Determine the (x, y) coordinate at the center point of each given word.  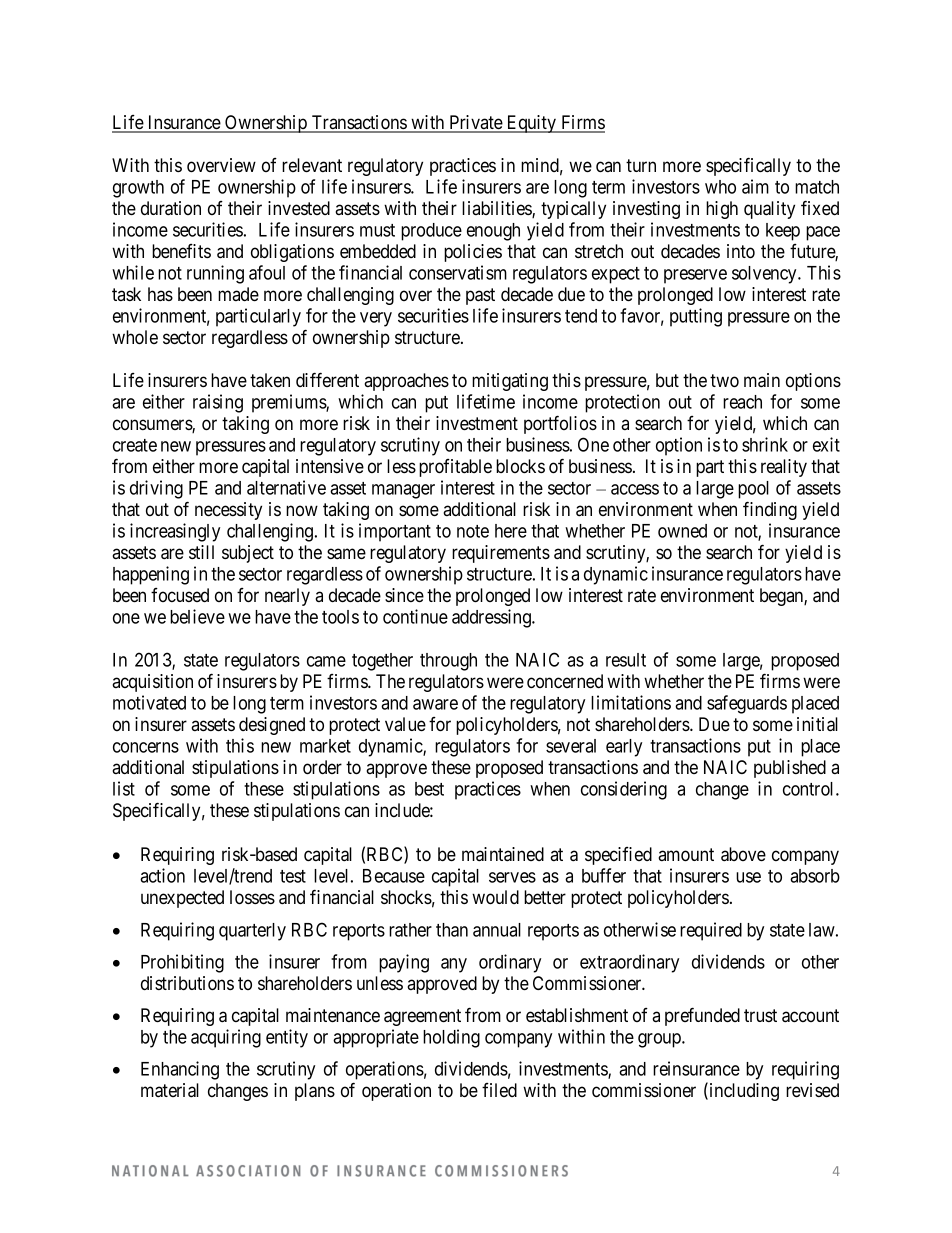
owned (682, 531)
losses (252, 897)
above (743, 854)
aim (755, 186)
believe (197, 616)
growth (138, 189)
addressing (492, 618)
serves (512, 877)
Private (475, 123)
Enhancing (180, 1070)
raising (218, 403)
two (724, 381)
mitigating (510, 382)
